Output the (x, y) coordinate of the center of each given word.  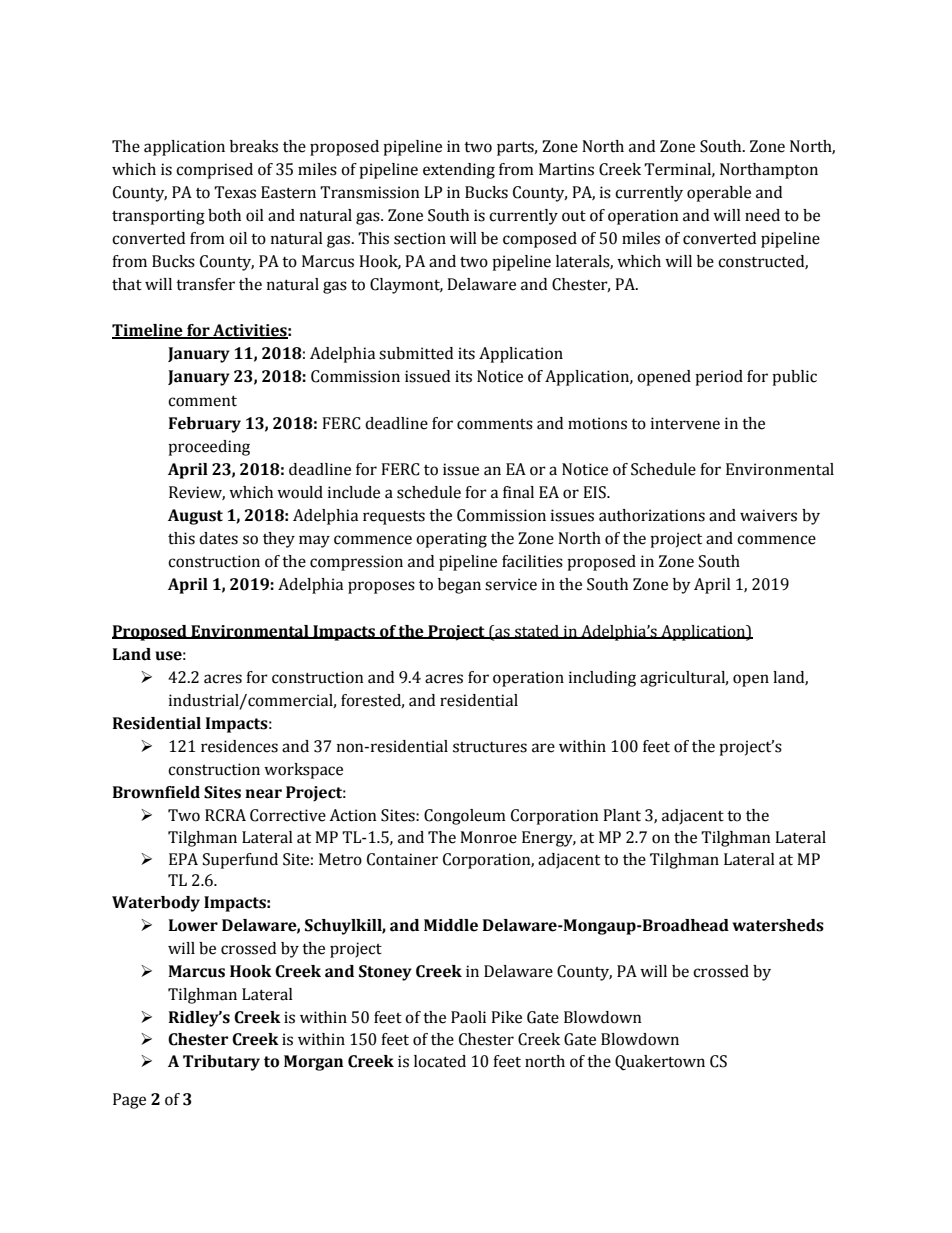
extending (459, 171)
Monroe (488, 837)
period (719, 378)
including (602, 679)
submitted (416, 353)
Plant (622, 815)
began (459, 586)
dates (218, 538)
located (440, 1061)
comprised (214, 171)
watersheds (778, 925)
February (205, 425)
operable (719, 194)
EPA (183, 859)
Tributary (221, 1063)
